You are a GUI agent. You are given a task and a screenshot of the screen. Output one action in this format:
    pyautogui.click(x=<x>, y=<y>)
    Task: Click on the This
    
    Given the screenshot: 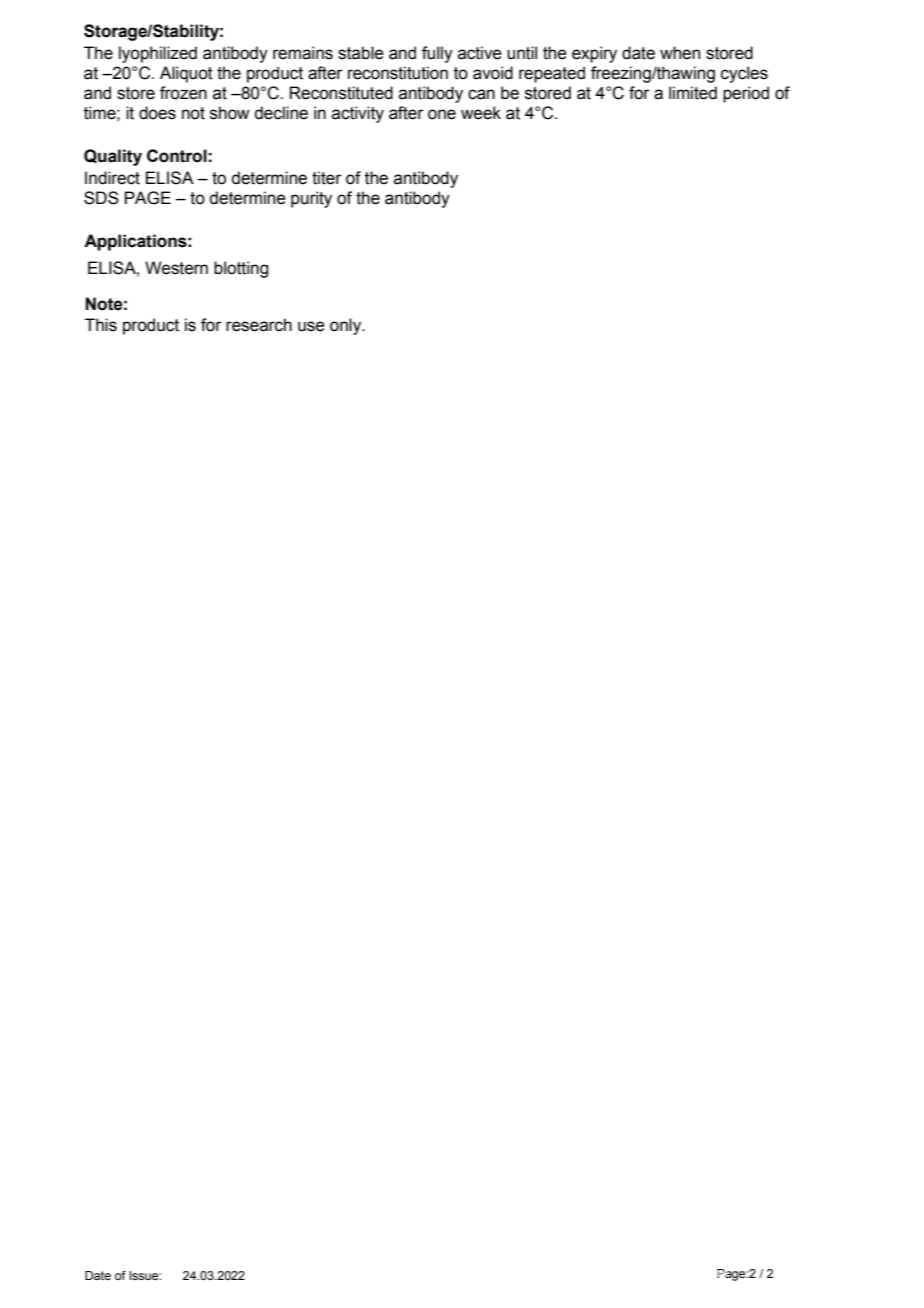 What is the action you would take?
    pyautogui.click(x=101, y=325)
